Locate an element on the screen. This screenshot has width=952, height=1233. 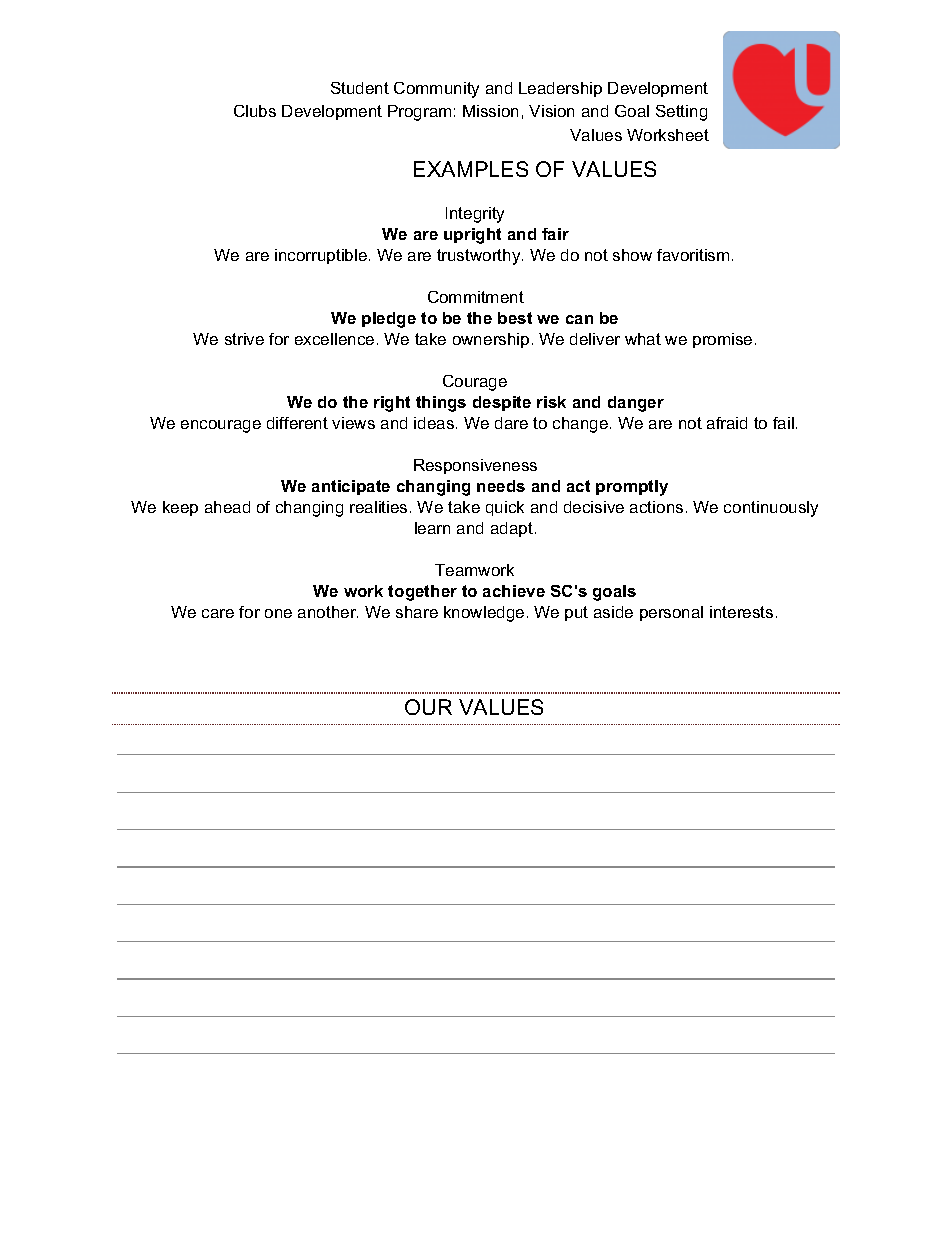
promptly is located at coordinates (632, 488).
